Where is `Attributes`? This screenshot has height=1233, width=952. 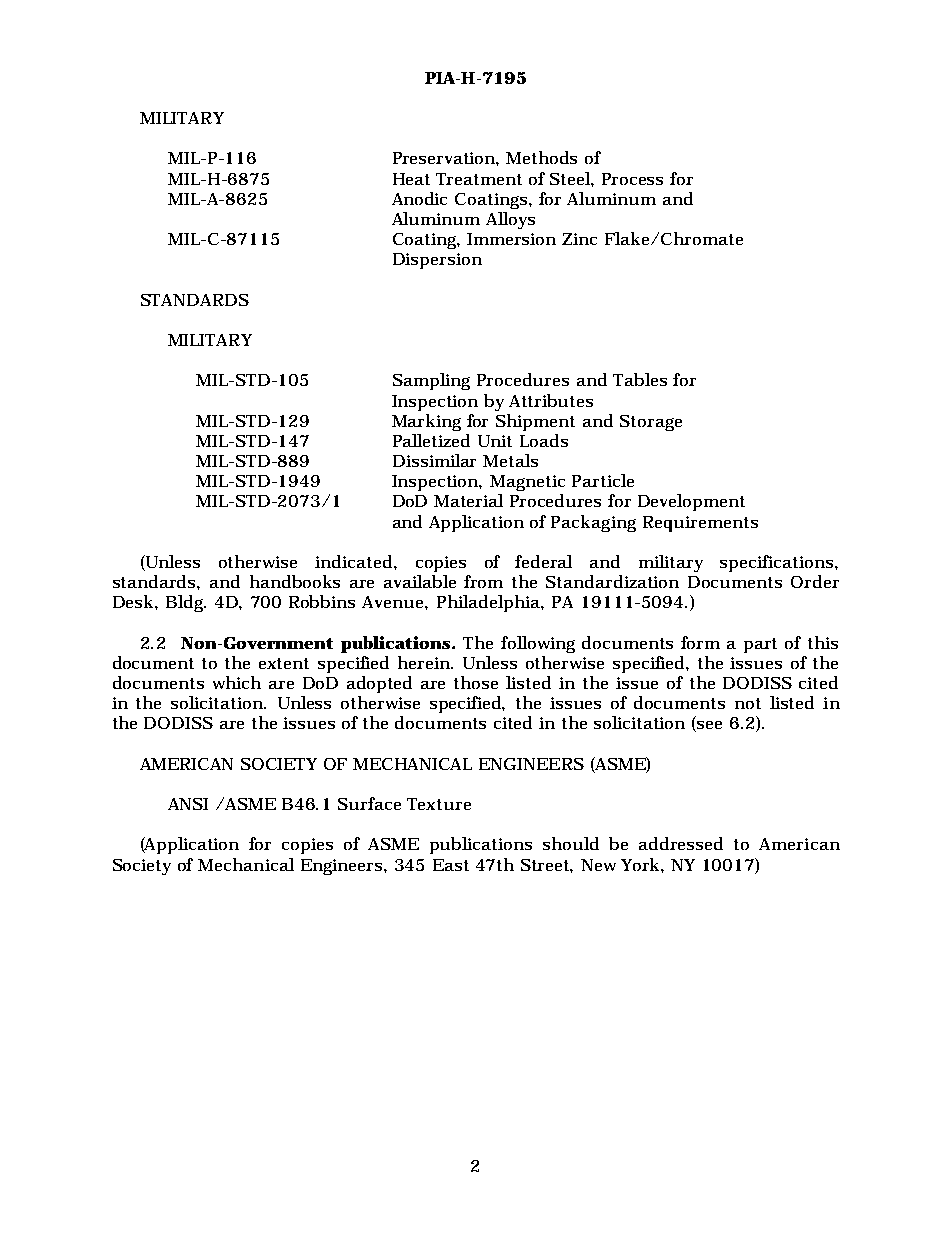 Attributes is located at coordinates (551, 400).
